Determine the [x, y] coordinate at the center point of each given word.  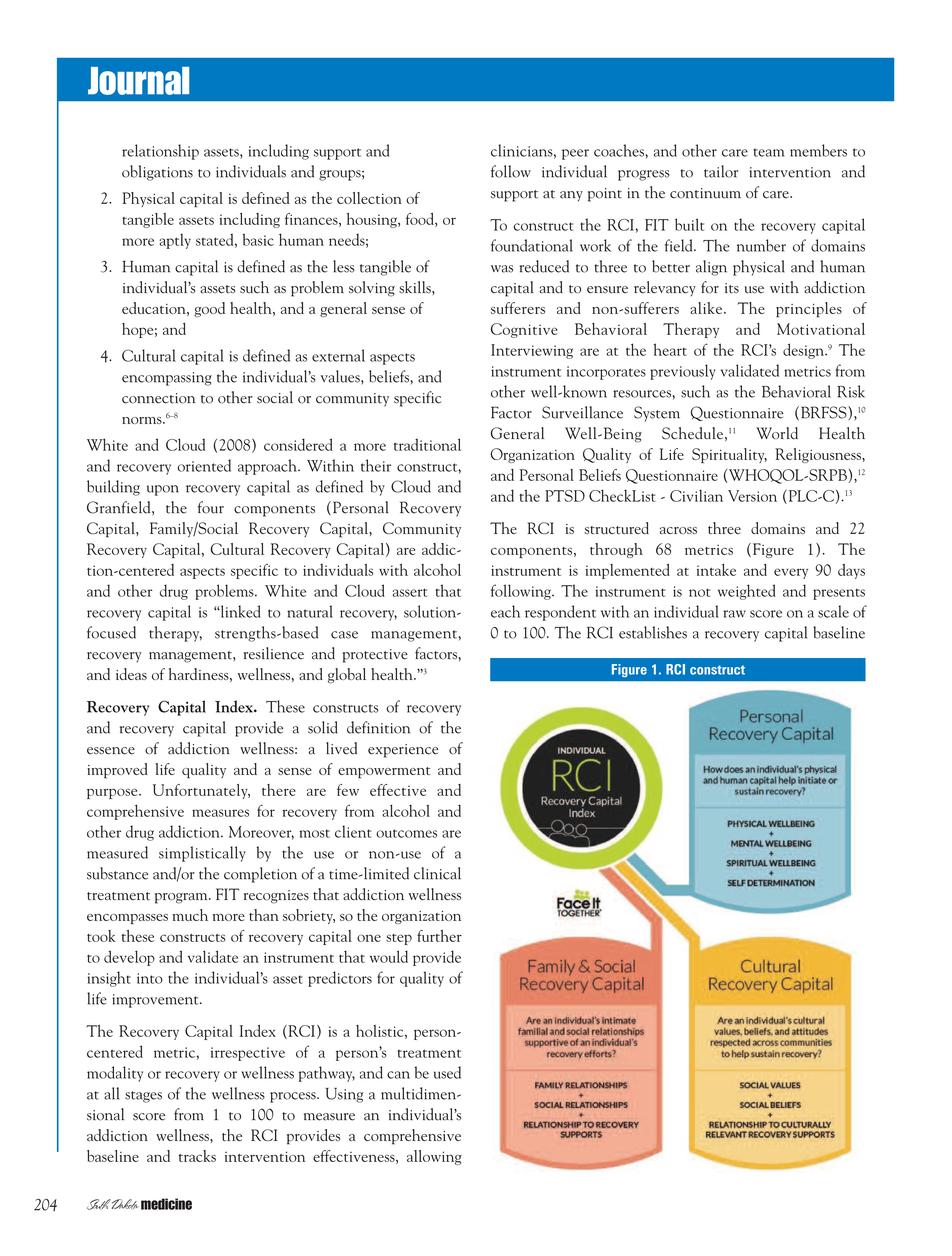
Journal [138, 81]
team [769, 152]
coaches [620, 150]
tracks [197, 1156]
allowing [434, 1157]
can [398, 1075]
